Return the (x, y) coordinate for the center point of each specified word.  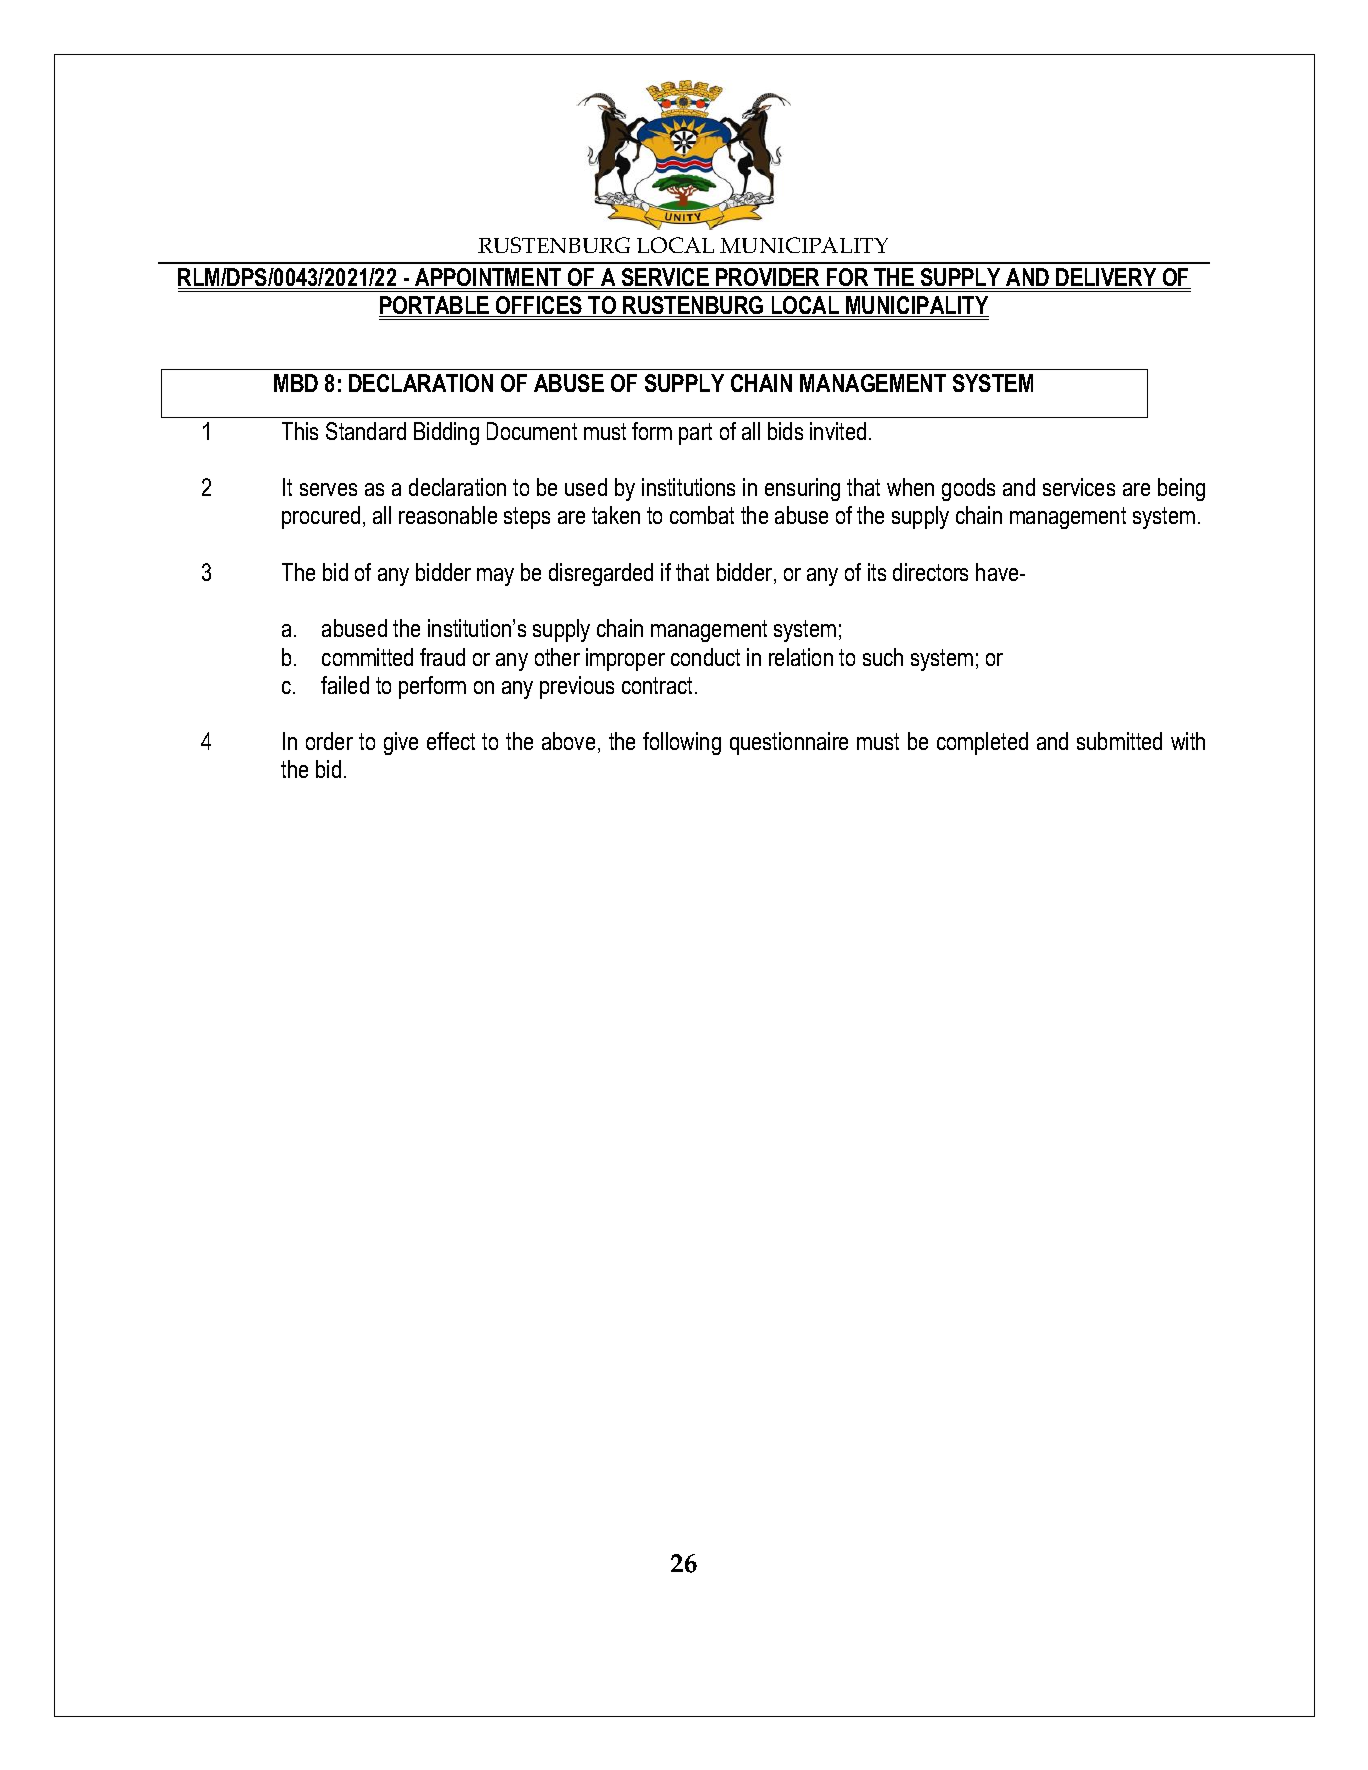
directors (930, 572)
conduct (705, 657)
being (1181, 489)
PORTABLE (435, 306)
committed (367, 657)
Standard (366, 431)
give (401, 743)
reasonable (448, 515)
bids (785, 431)
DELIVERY (1107, 278)
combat (702, 515)
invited (838, 431)
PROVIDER (768, 278)
